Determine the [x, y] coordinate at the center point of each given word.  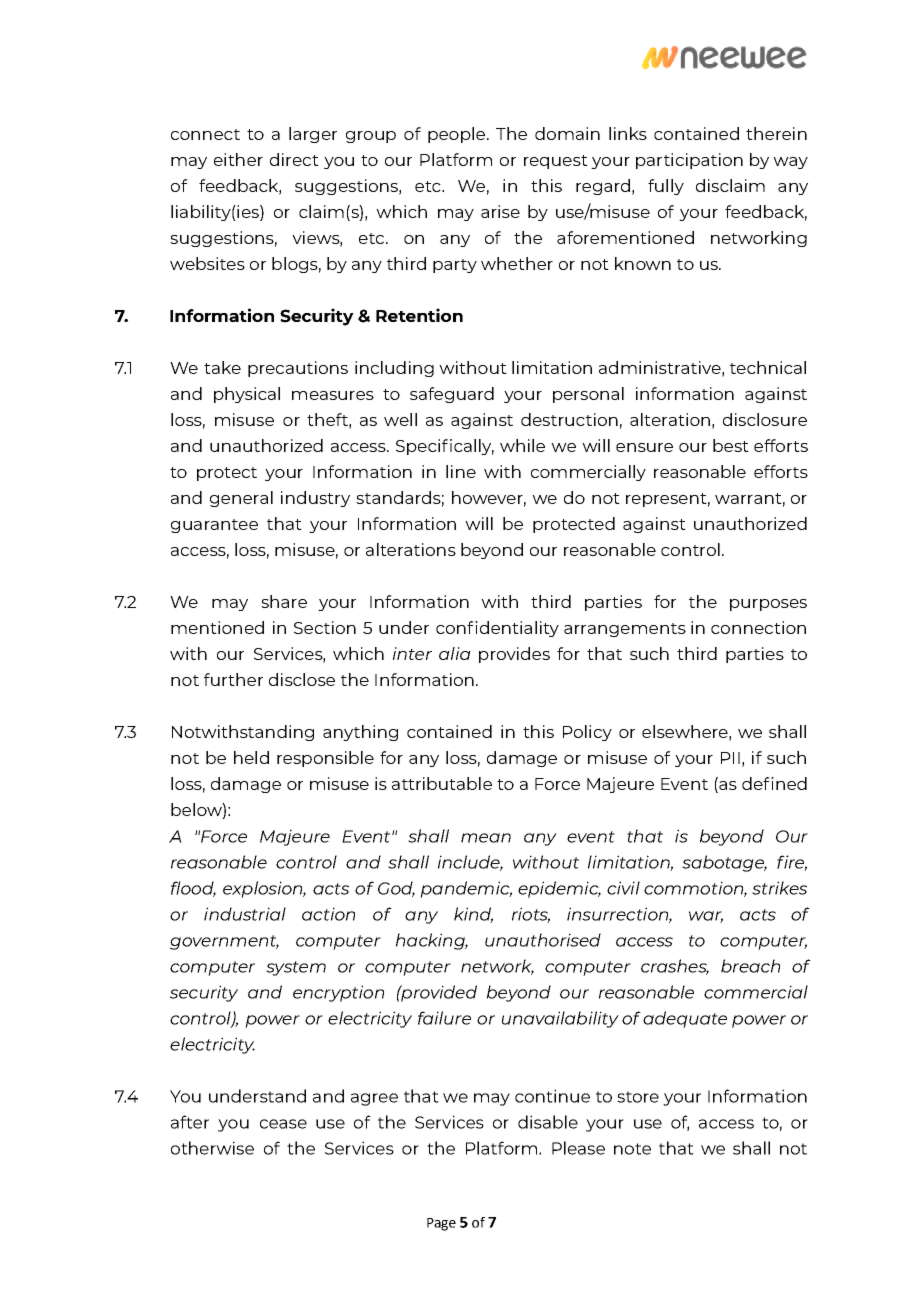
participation [689, 161]
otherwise [212, 1148]
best [731, 445]
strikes [779, 888]
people [456, 135]
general [241, 499]
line [461, 471]
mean [486, 838]
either [238, 159]
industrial [245, 914]
